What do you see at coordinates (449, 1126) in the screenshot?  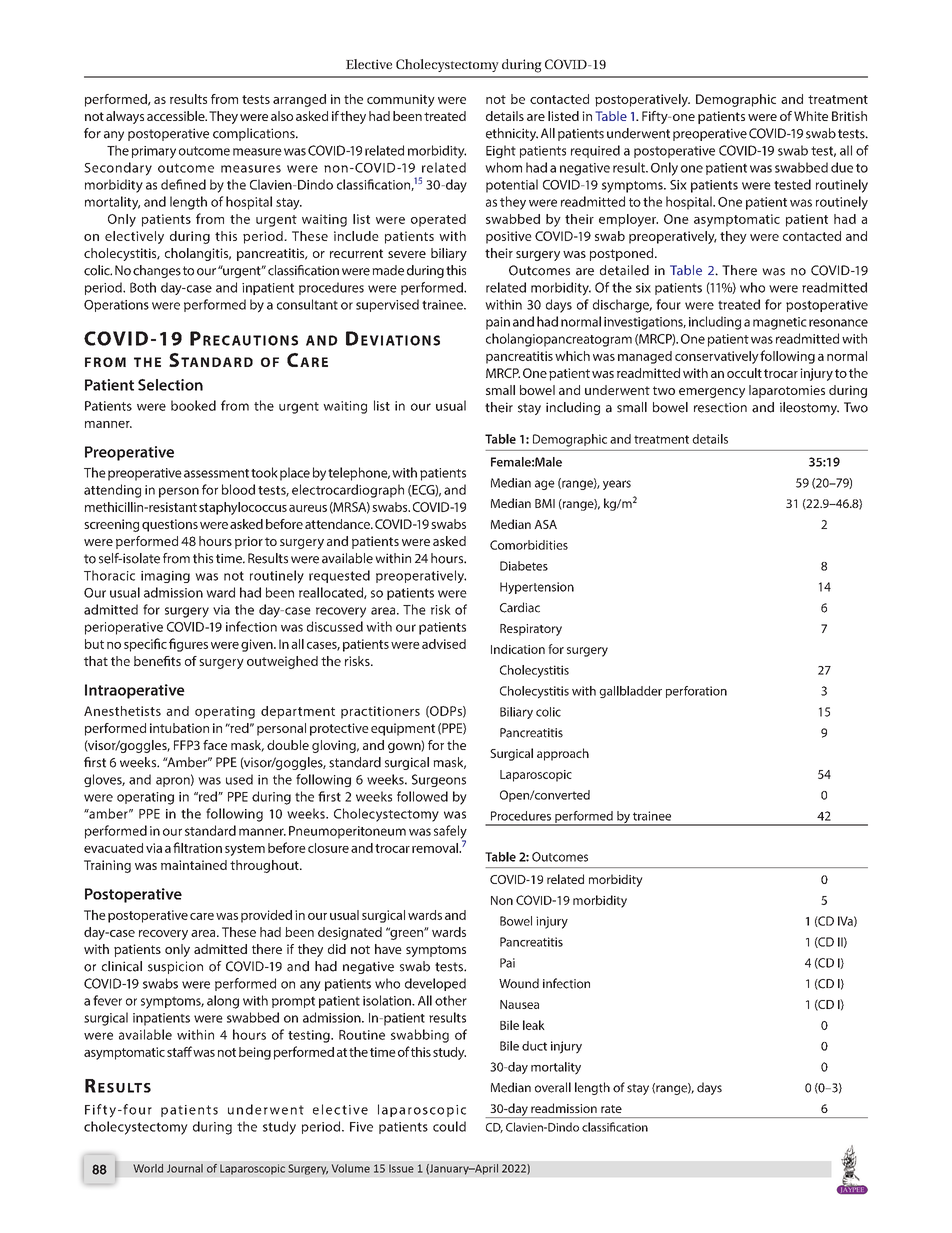 I see `could` at bounding box center [449, 1126].
